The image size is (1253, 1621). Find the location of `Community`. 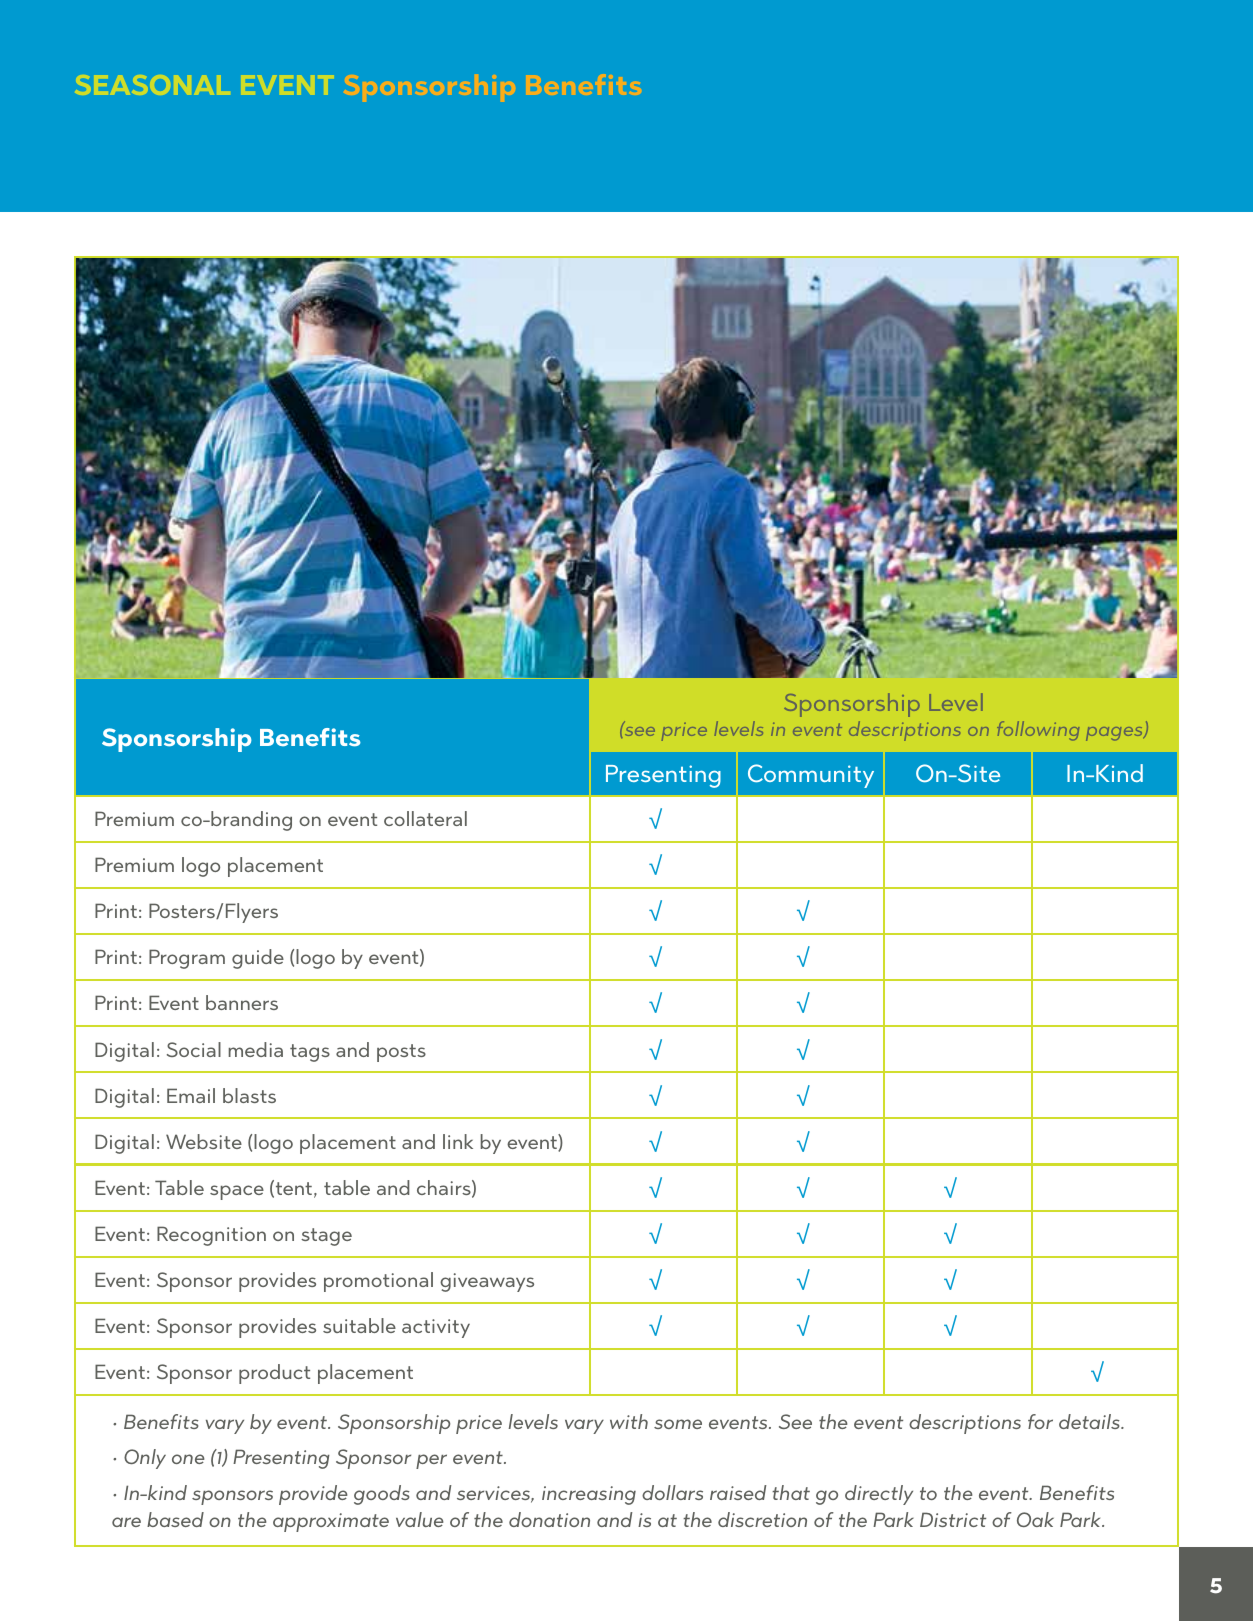

Community is located at coordinates (811, 776).
